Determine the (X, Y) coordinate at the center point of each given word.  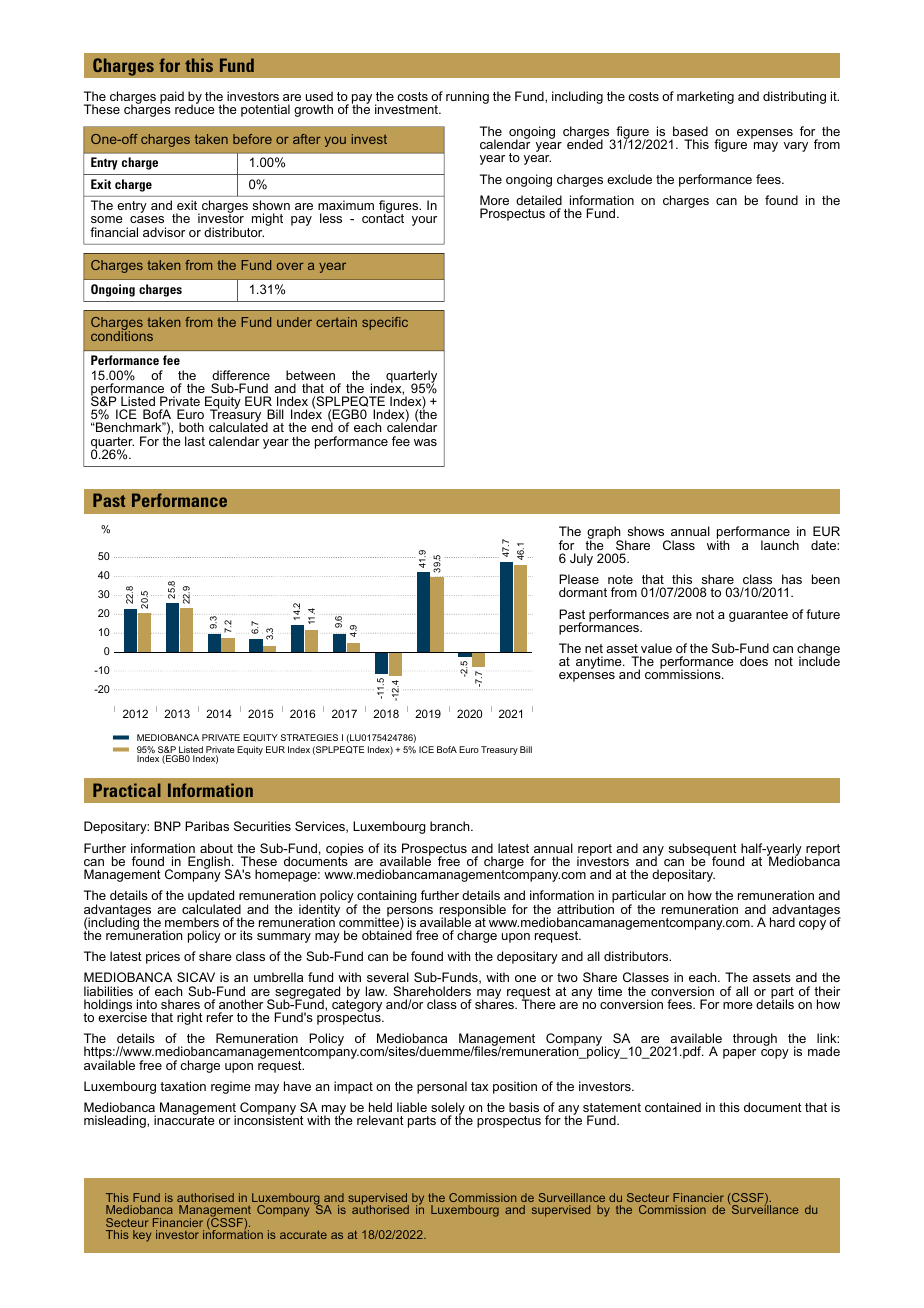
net (594, 648)
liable (412, 1107)
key (142, 1236)
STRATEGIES (309, 737)
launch (780, 545)
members (192, 922)
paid (172, 97)
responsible (473, 911)
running (467, 97)
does (754, 661)
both (191, 427)
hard (782, 922)
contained (673, 1107)
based (690, 131)
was (425, 442)
